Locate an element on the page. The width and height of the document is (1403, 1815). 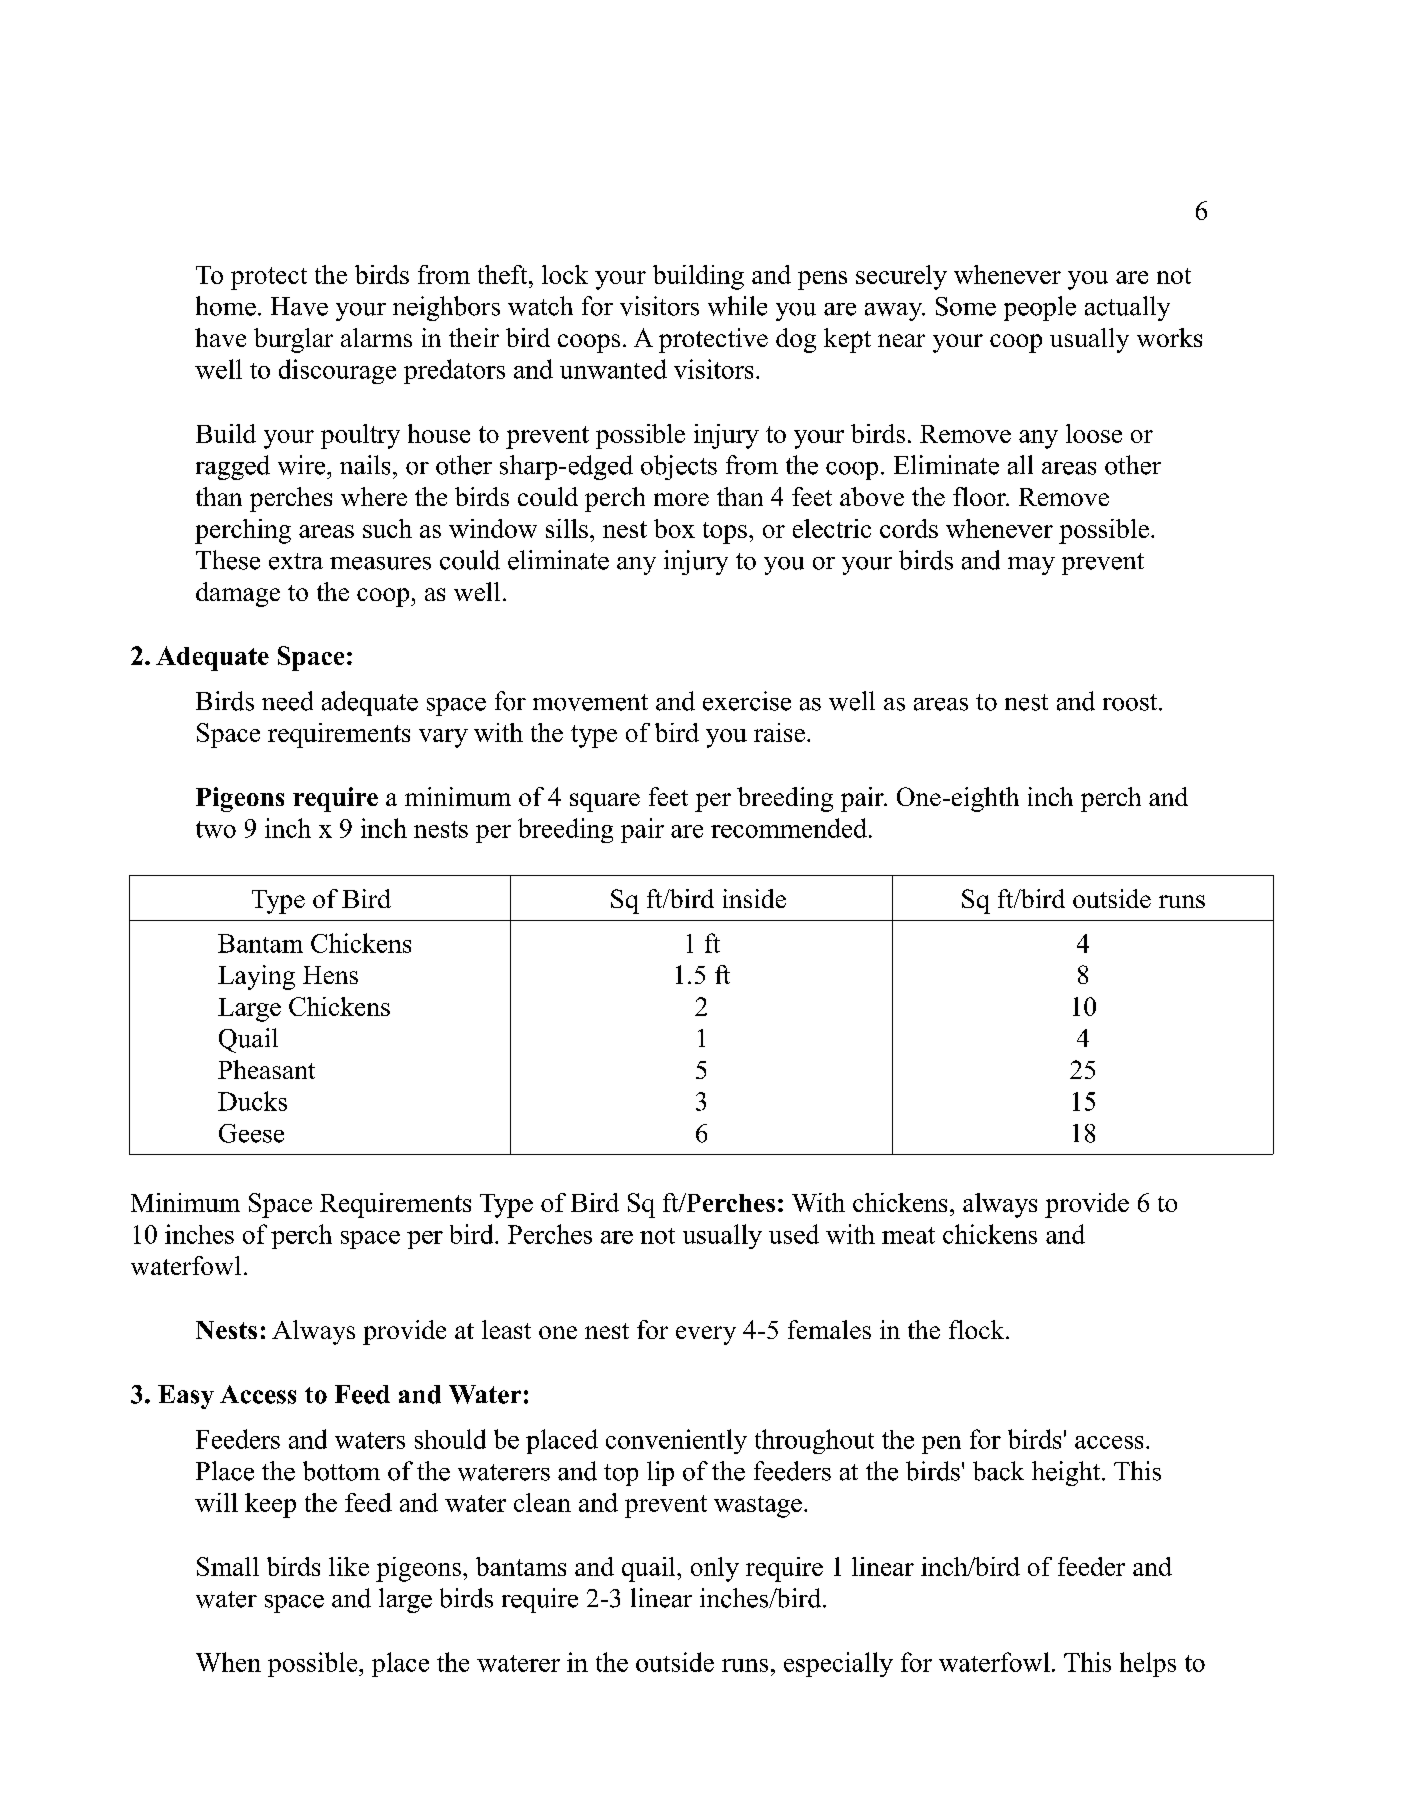
roost is located at coordinates (1131, 702).
